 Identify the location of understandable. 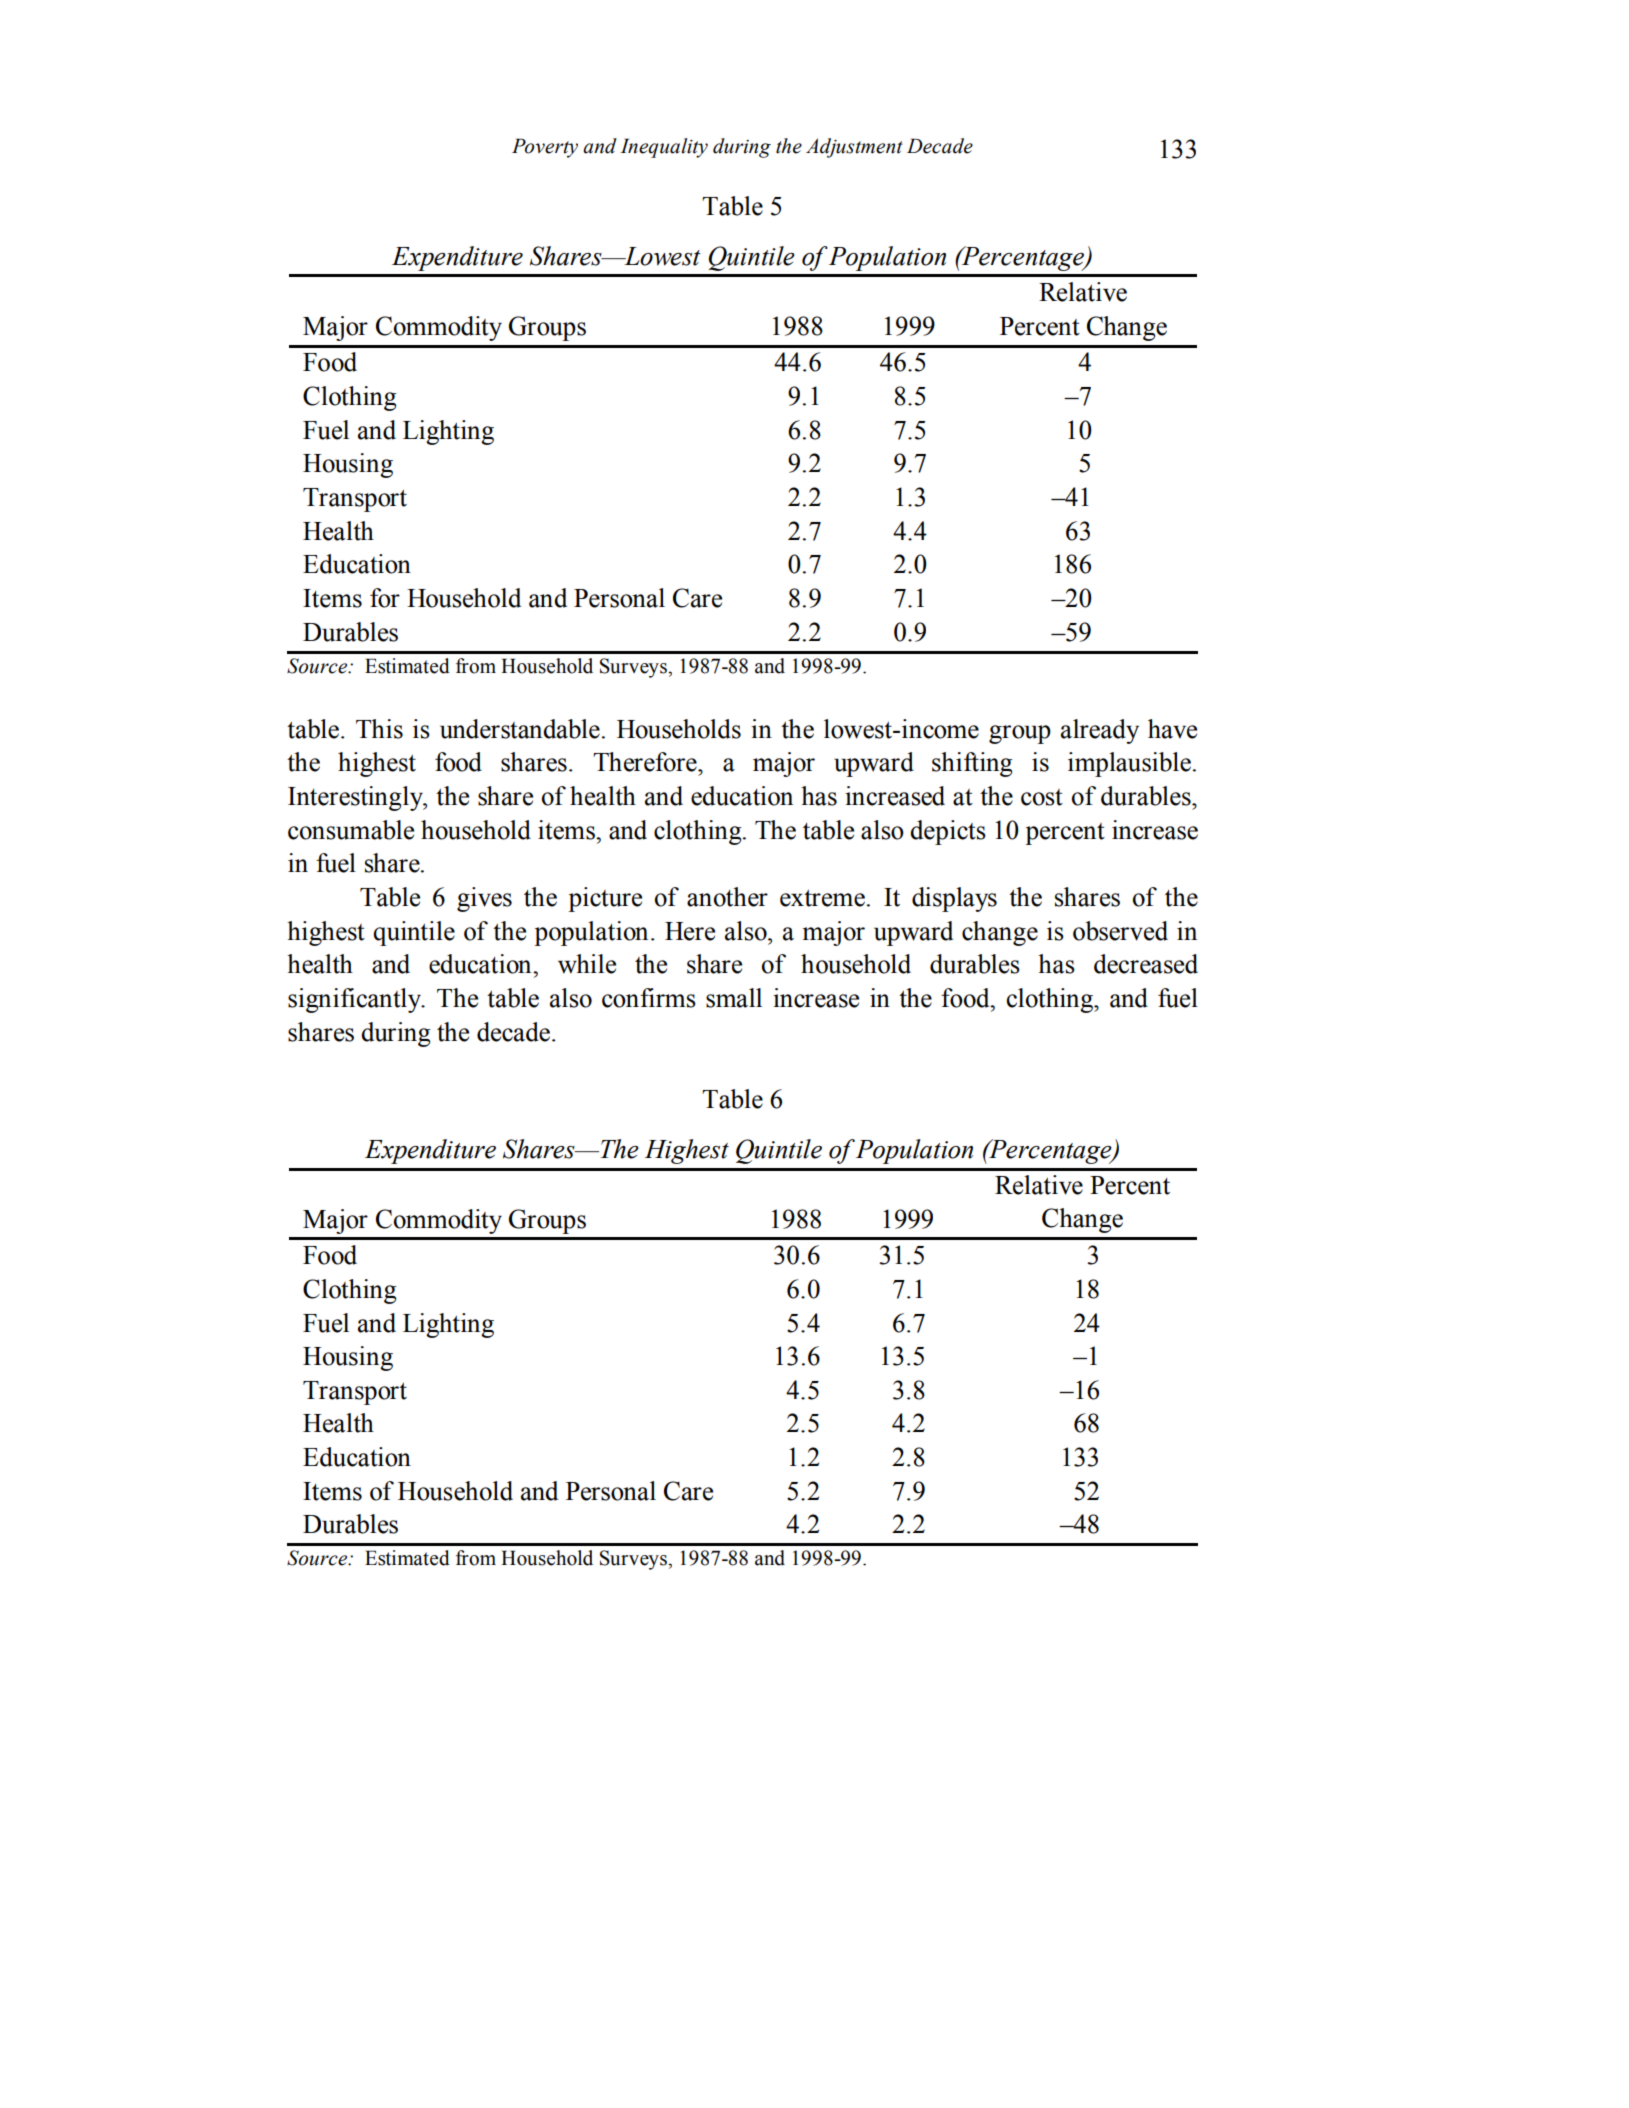
(520, 729).
